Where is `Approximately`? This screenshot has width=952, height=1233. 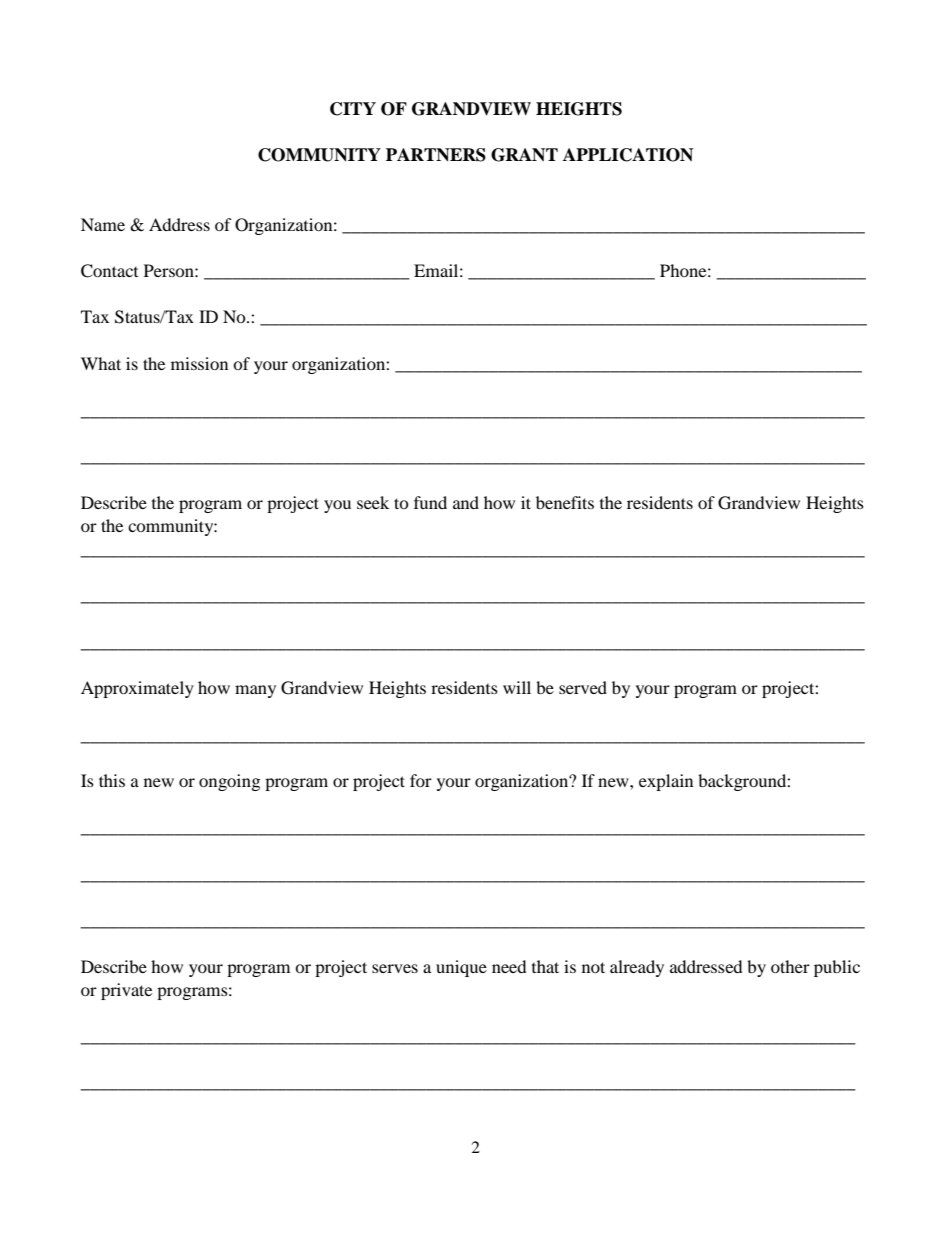 Approximately is located at coordinates (137, 689).
